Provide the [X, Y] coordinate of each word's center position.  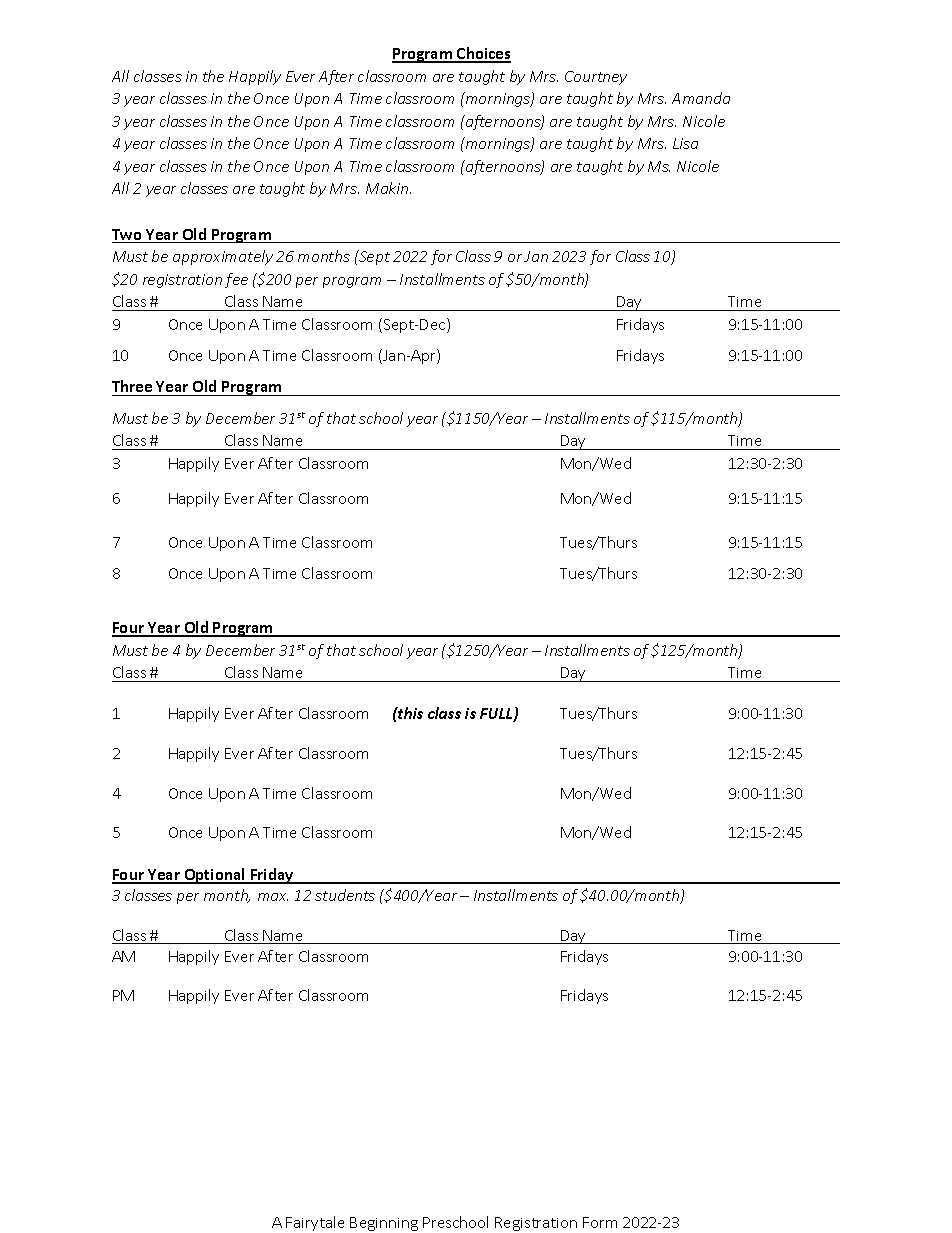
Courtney [596, 78]
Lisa [685, 143]
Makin [388, 188]
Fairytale [315, 1223]
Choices [483, 54]
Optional [215, 876]
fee [236, 280]
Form [600, 1222]
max [273, 897]
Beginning [384, 1224]
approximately [223, 257]
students [345, 895]
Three [133, 388]
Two [128, 236]
